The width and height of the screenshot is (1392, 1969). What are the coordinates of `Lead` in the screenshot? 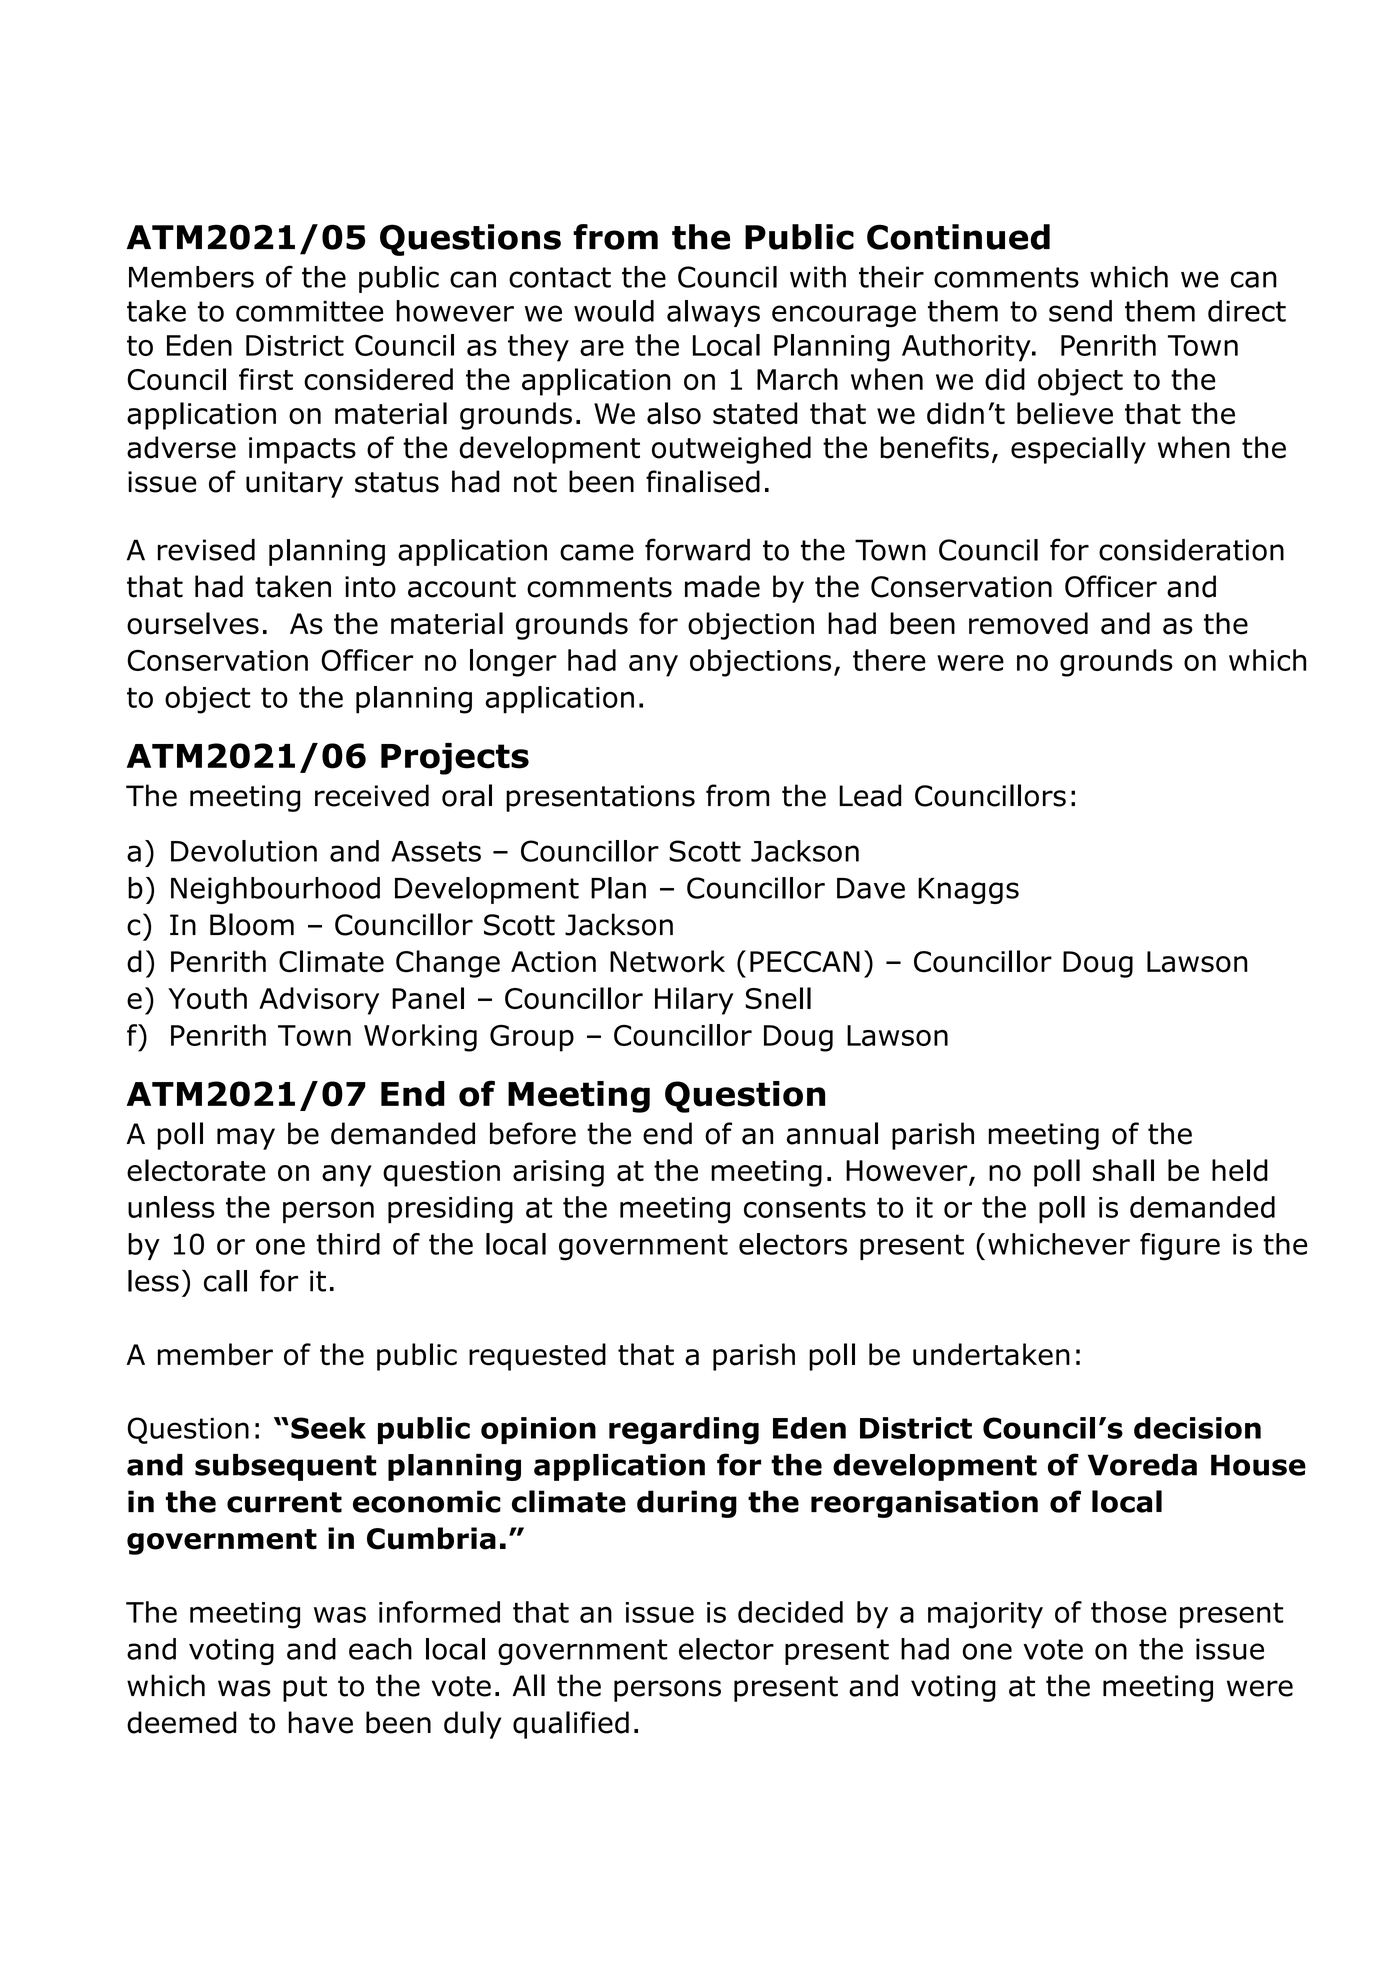 It's located at (870, 795).
